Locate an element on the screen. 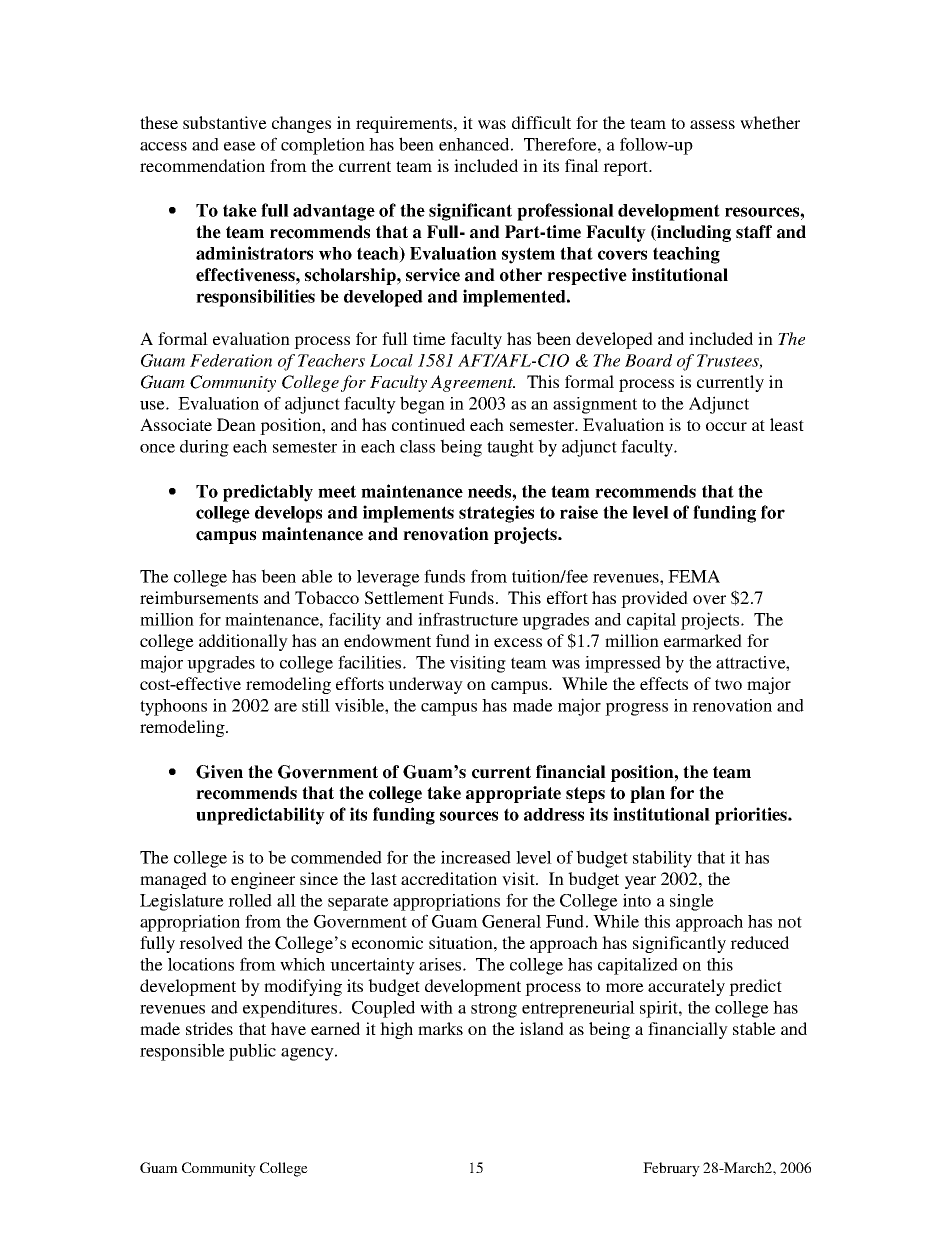 This screenshot has height=1233, width=952. occur is located at coordinates (726, 426).
